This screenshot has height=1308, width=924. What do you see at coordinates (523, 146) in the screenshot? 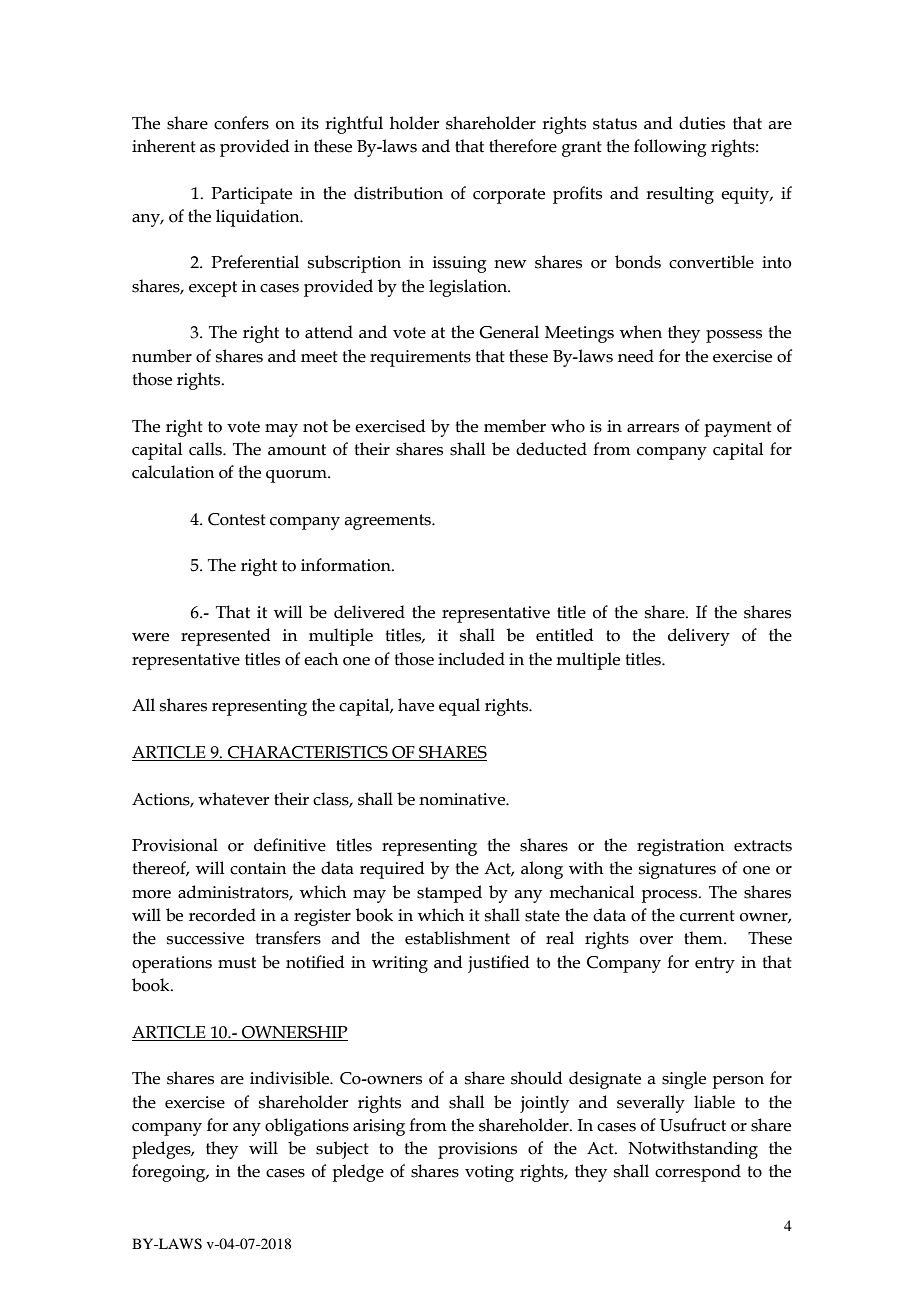
I see `therefore` at bounding box center [523, 146].
